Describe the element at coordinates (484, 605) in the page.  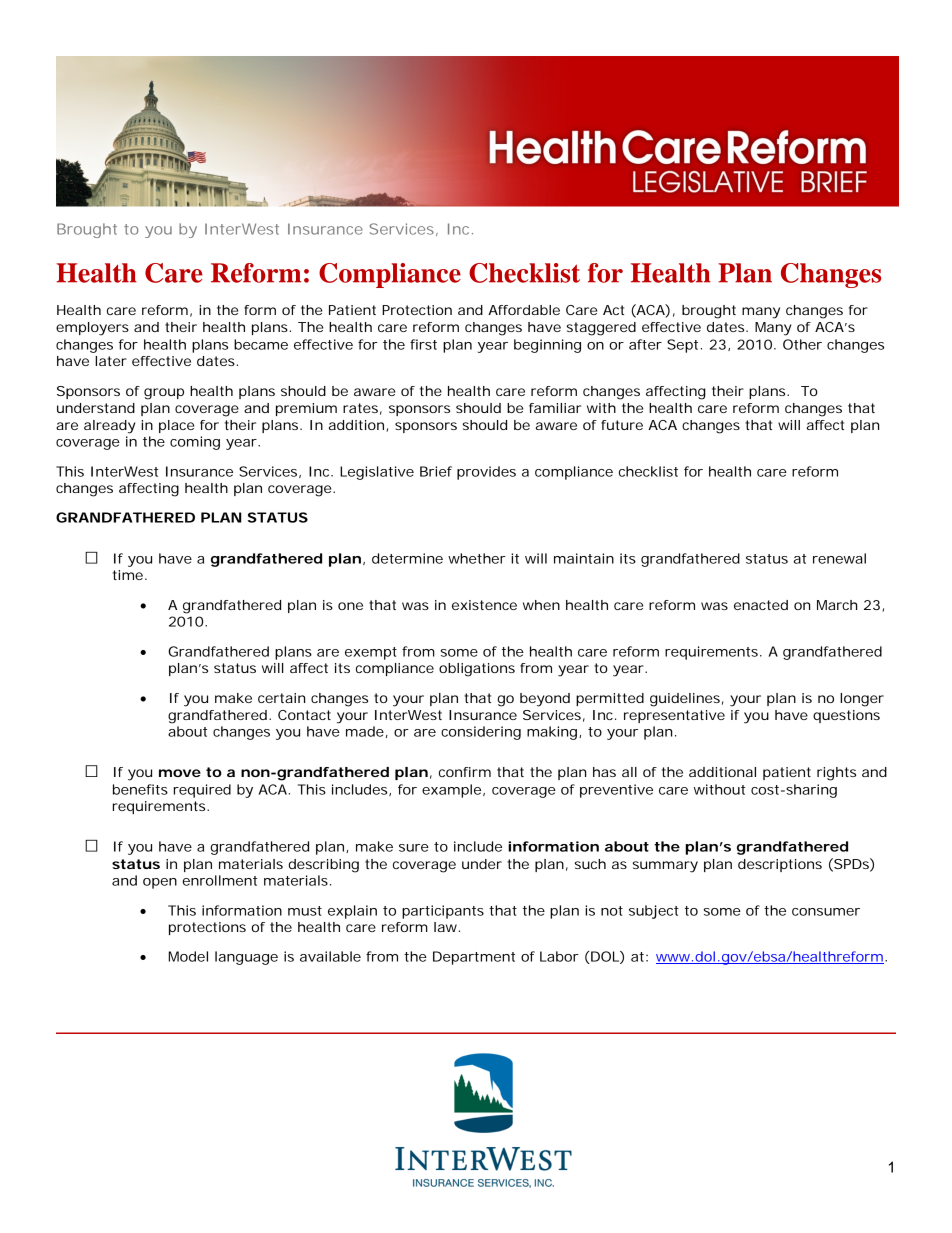
I see `existence` at that location.
